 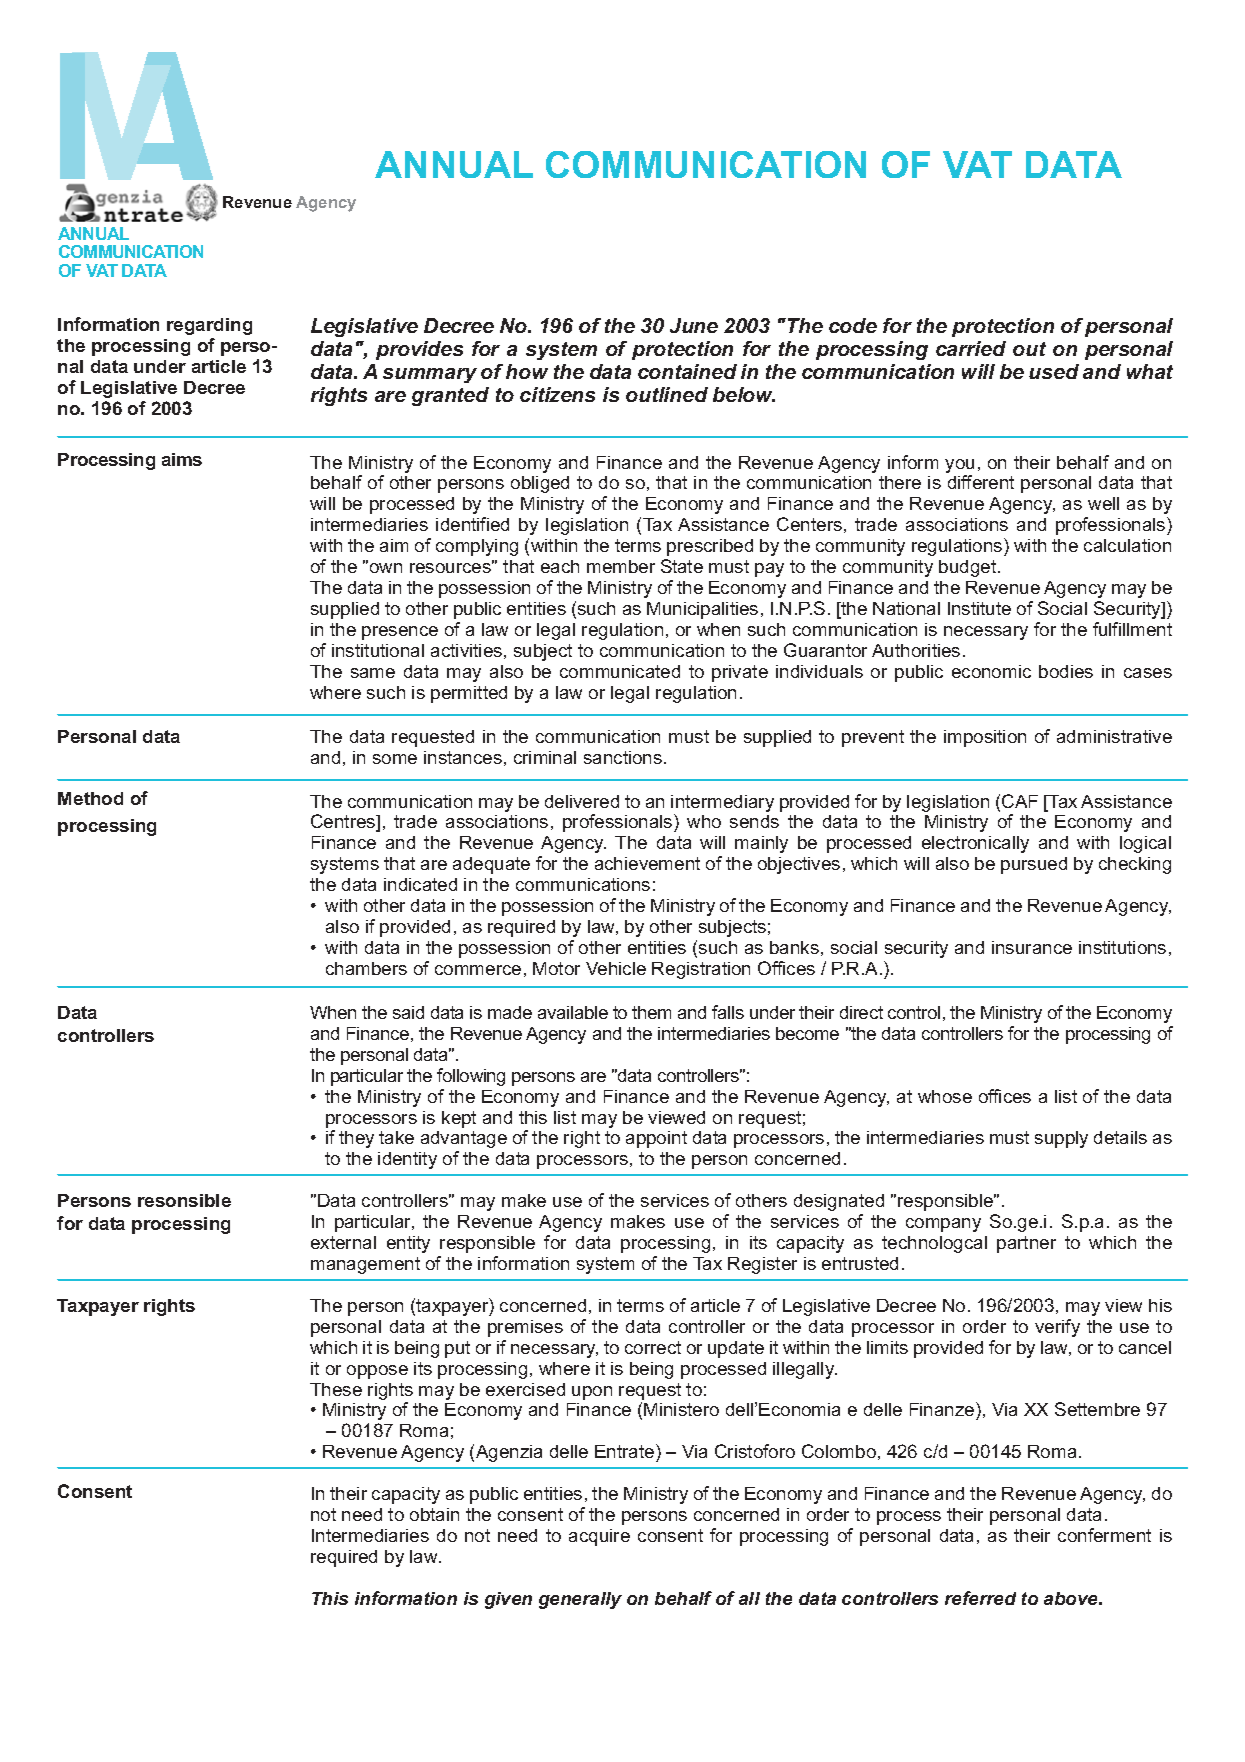 I want to click on used, so click(x=1054, y=371).
